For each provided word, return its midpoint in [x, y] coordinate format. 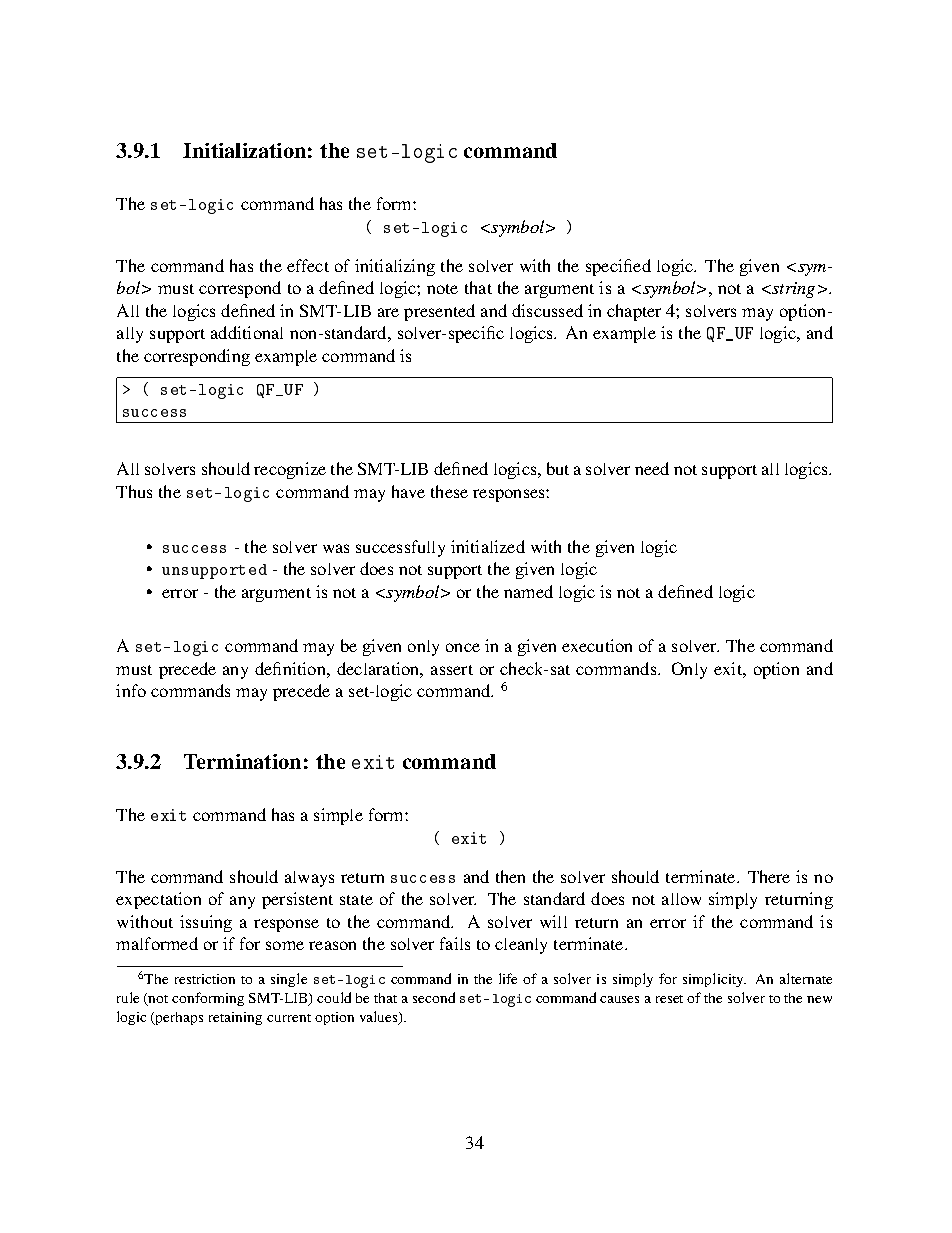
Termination [242, 761]
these [449, 491]
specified [618, 267]
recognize [290, 470]
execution [597, 645]
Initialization [244, 150]
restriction [205, 979]
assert [452, 670]
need [652, 468]
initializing [395, 267]
